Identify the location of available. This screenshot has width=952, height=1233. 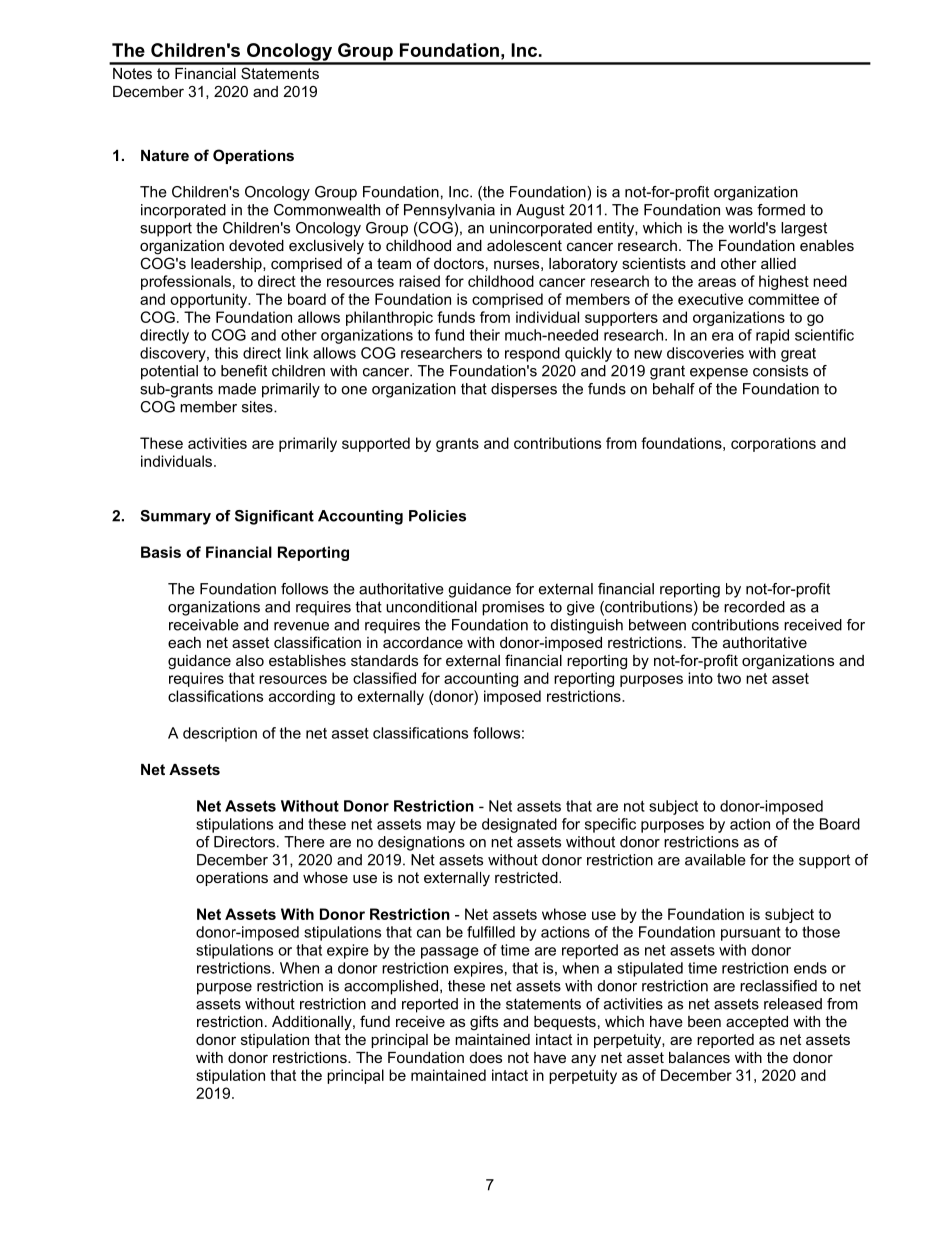
(715, 860).
